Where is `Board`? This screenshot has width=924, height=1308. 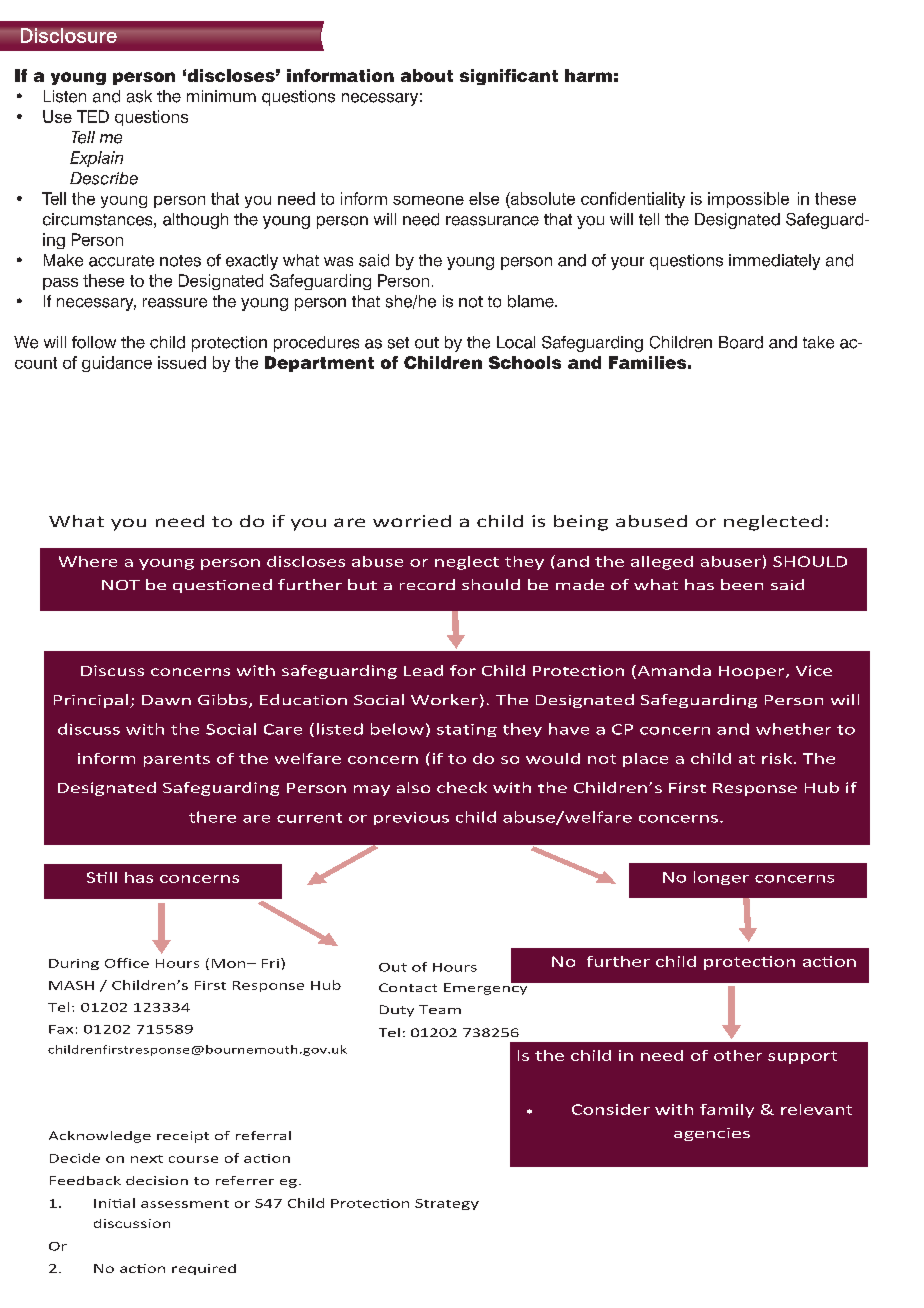
Board is located at coordinates (741, 342).
